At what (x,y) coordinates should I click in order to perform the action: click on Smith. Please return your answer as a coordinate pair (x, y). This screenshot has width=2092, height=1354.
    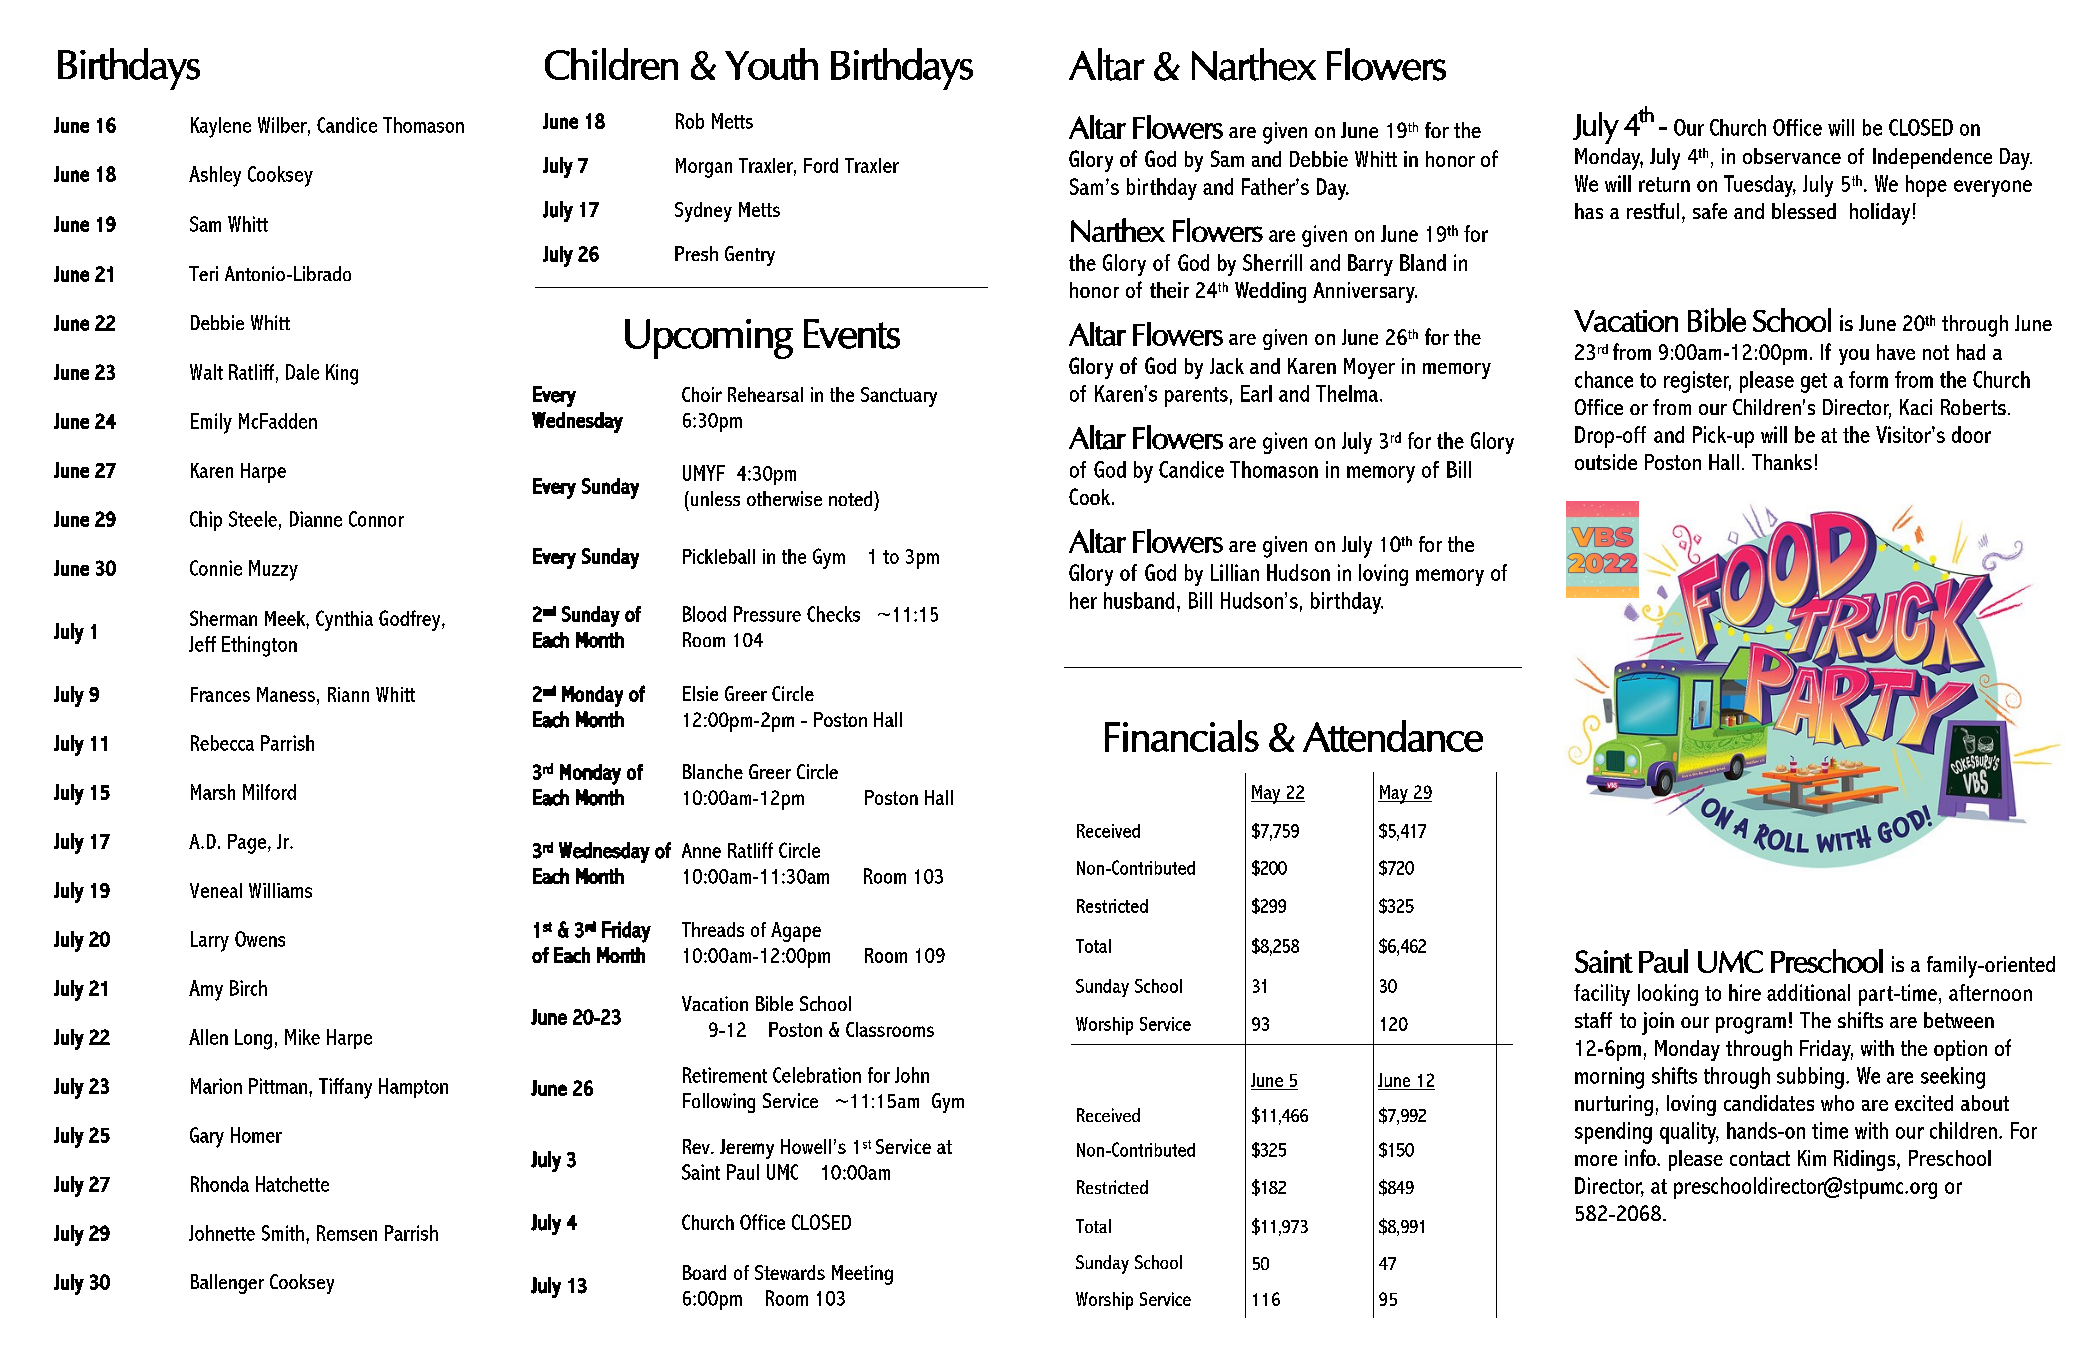
    Looking at the image, I should click on (283, 1233).
